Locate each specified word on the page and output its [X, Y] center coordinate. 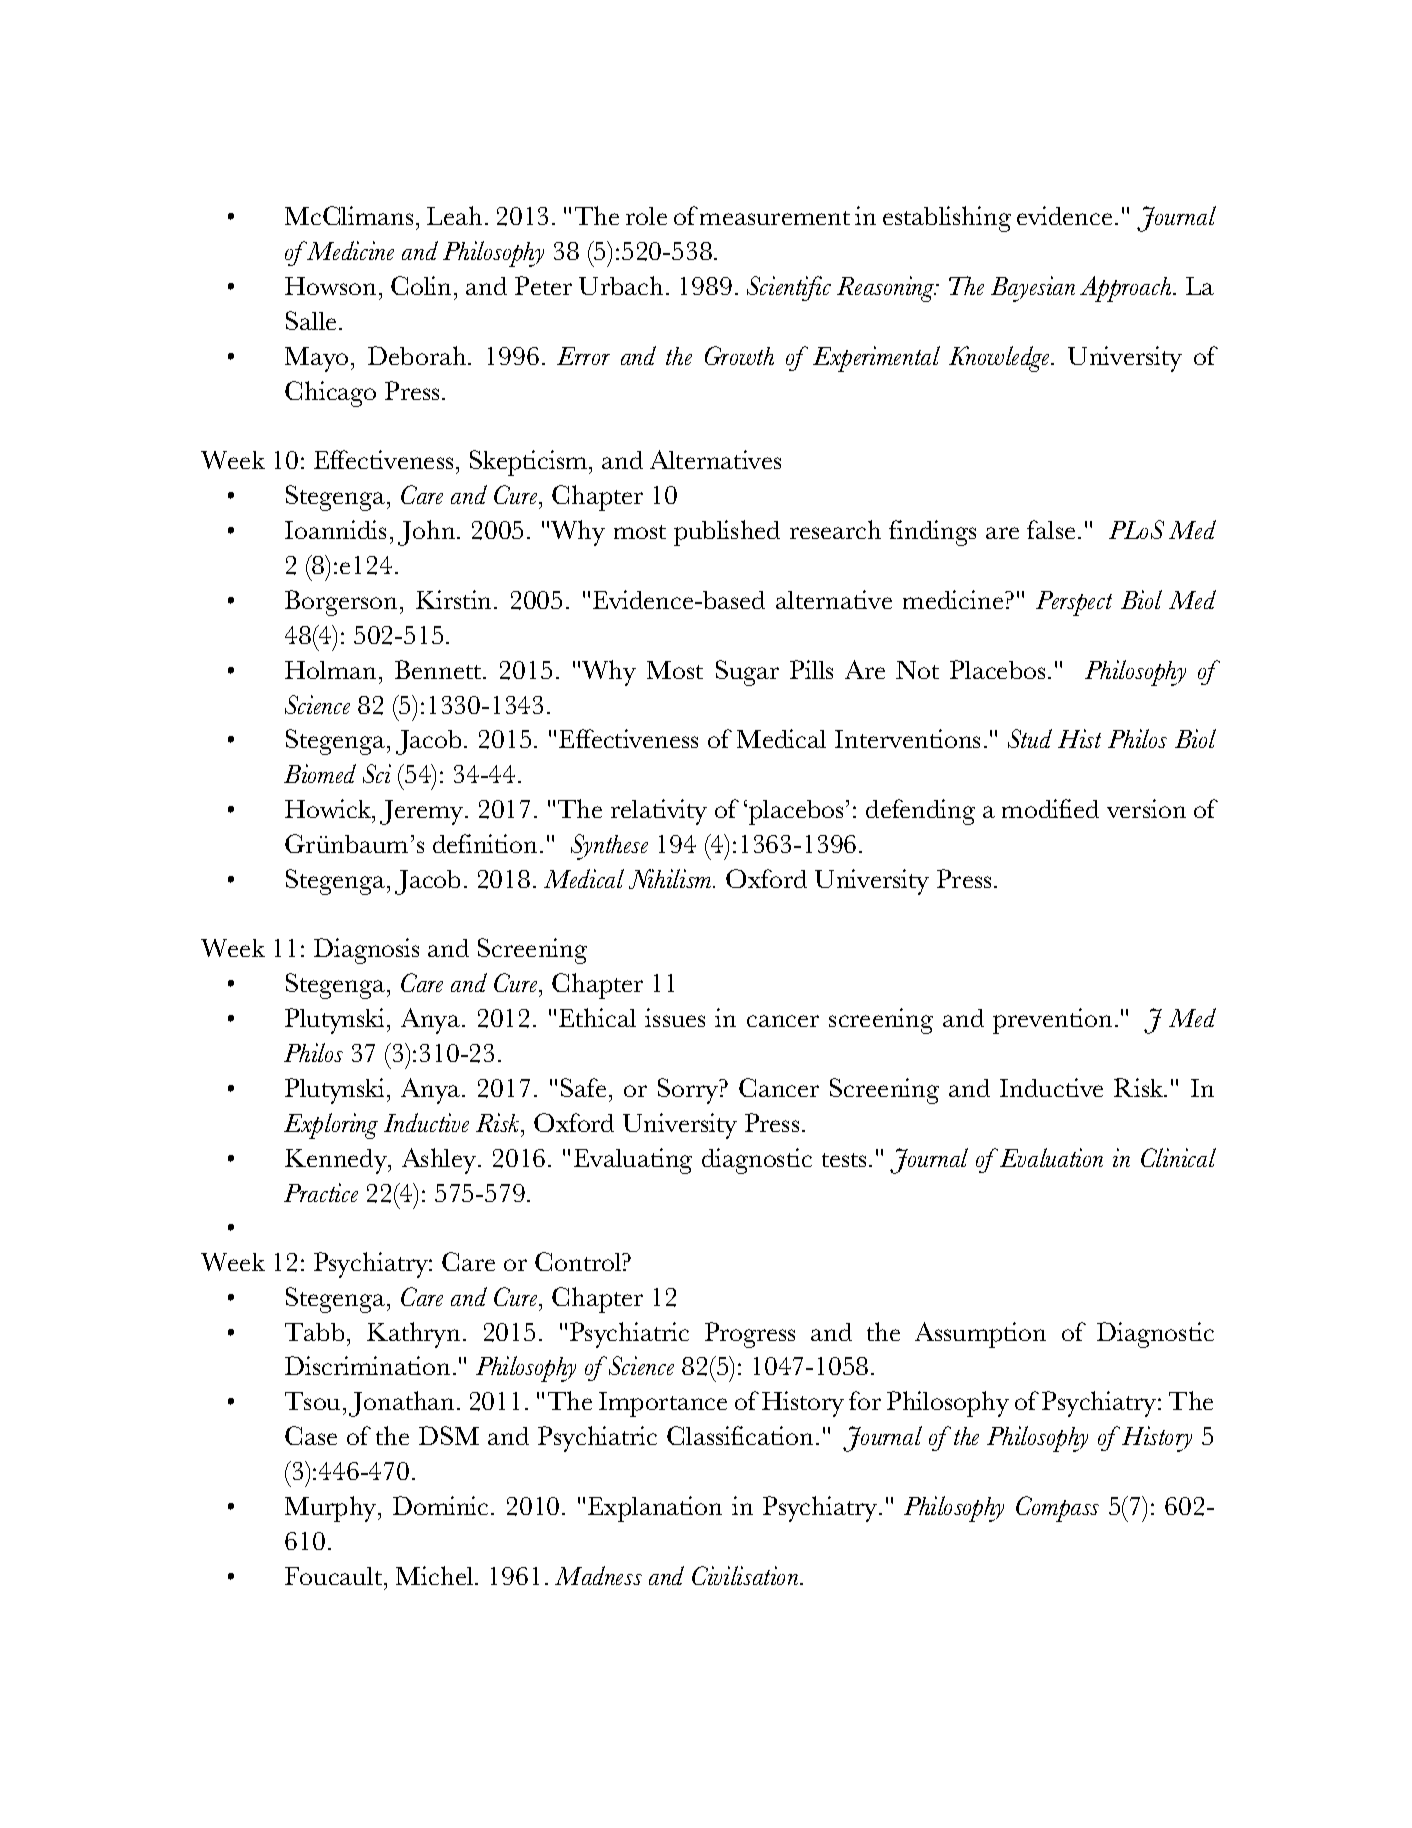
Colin [421, 285]
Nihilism [671, 879]
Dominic [442, 1505]
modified [1050, 808]
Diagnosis [366, 951]
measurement [775, 218]
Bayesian [1033, 289]
